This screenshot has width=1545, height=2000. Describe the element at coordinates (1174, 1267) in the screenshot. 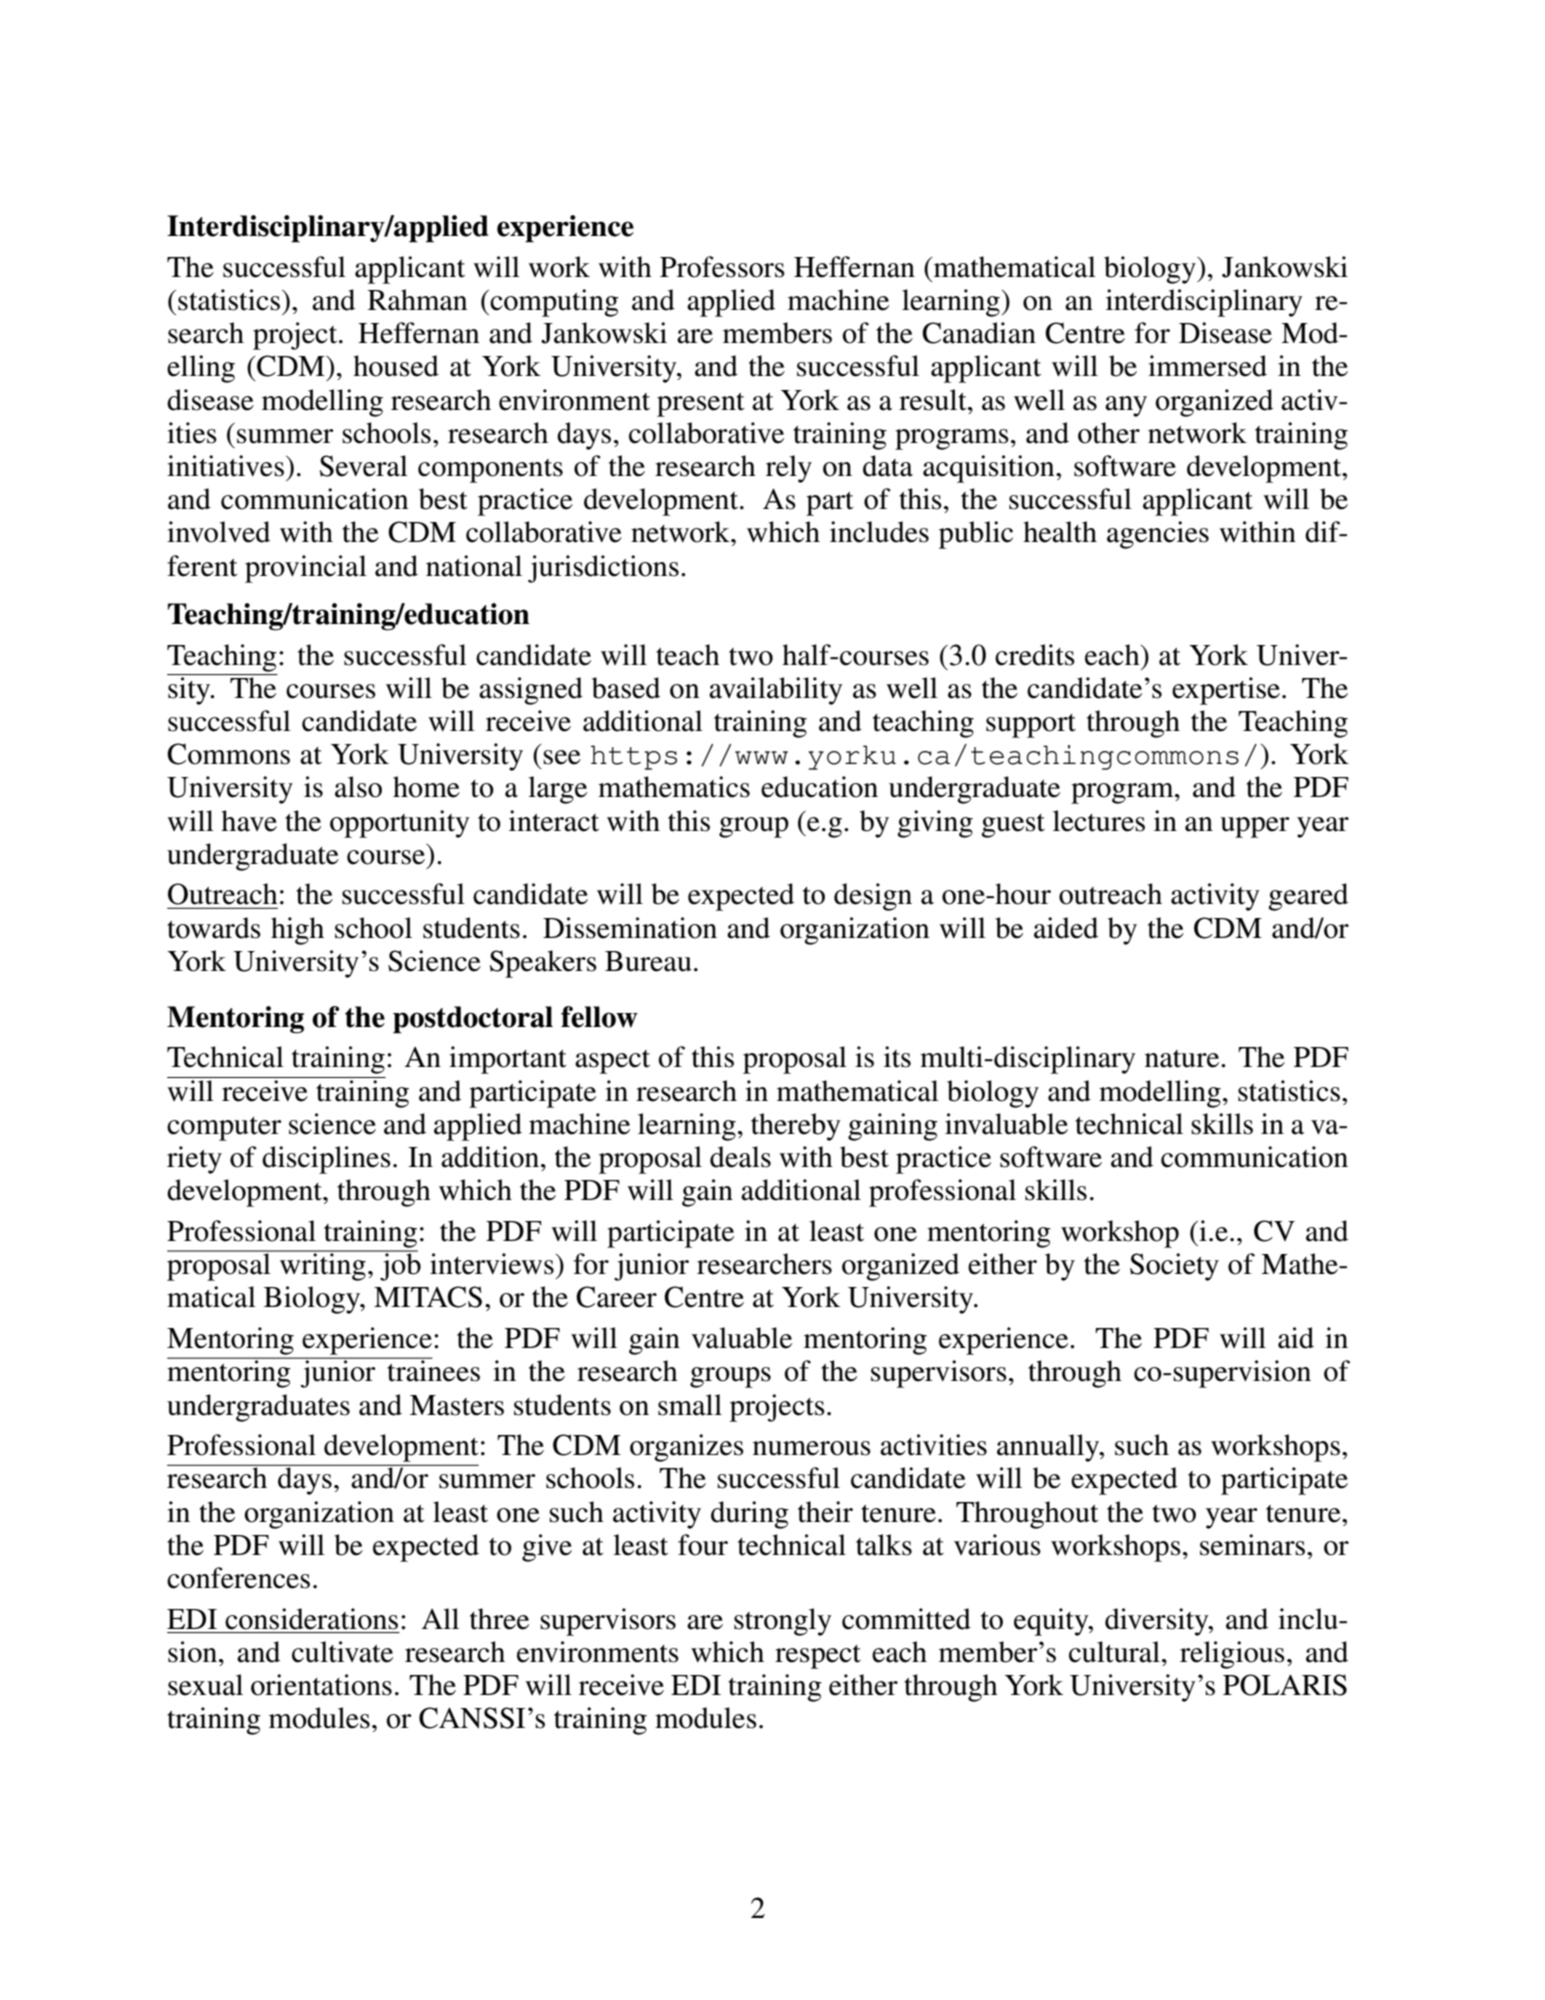

I see `Society` at that location.
